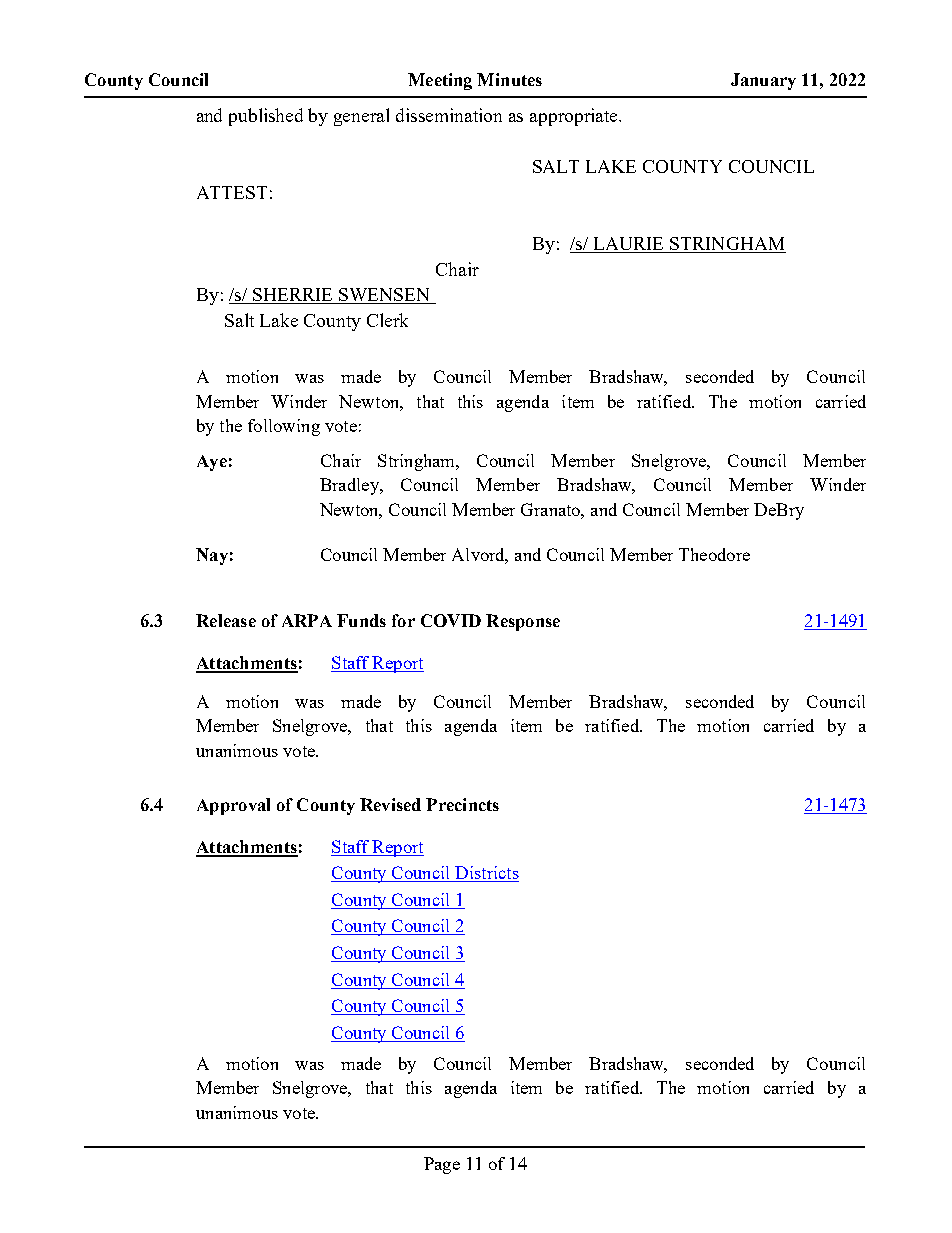 This screenshot has height=1233, width=952. What do you see at coordinates (523, 622) in the screenshot?
I see `Response` at bounding box center [523, 622].
